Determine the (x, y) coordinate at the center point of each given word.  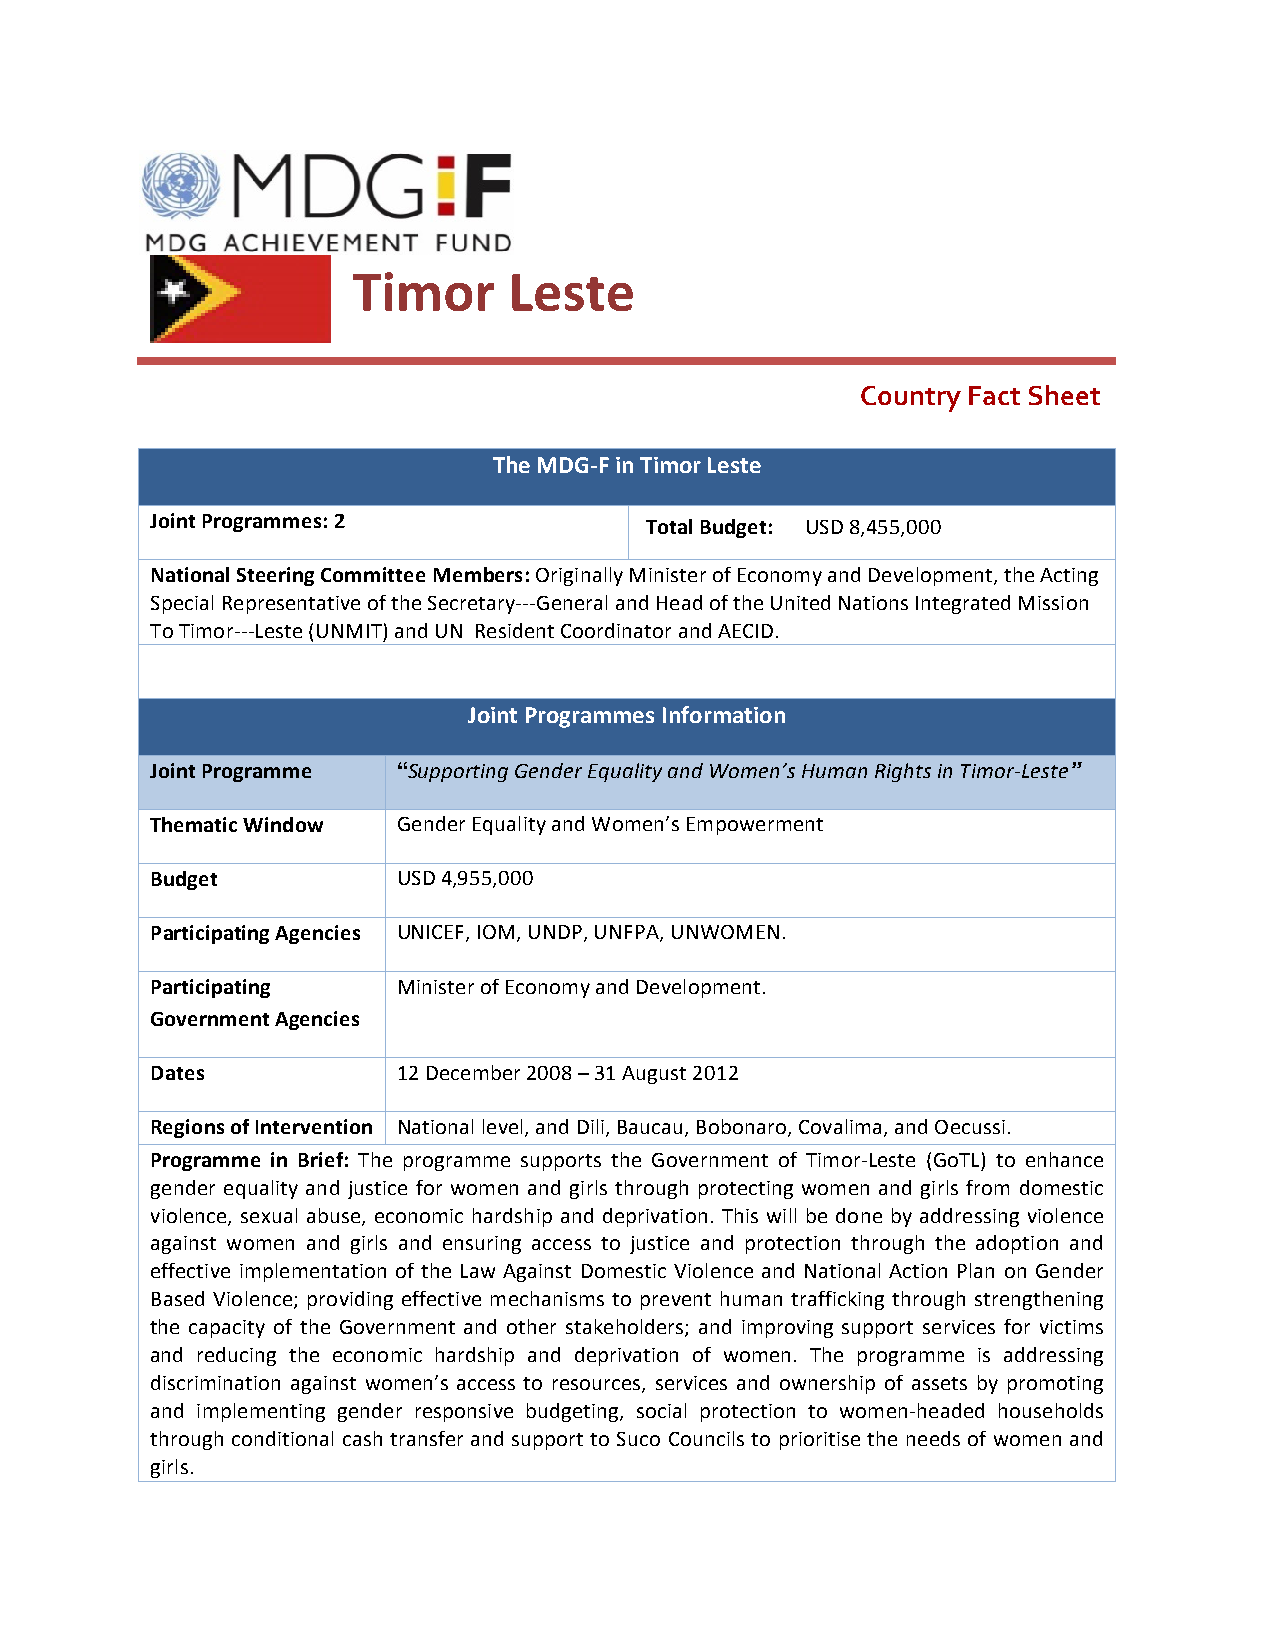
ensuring (482, 1245)
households (1051, 1410)
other (531, 1326)
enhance (1064, 1159)
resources (598, 1386)
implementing (261, 1412)
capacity (227, 1329)
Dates (178, 1073)
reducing (237, 1356)
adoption (1017, 1244)
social (661, 1410)
